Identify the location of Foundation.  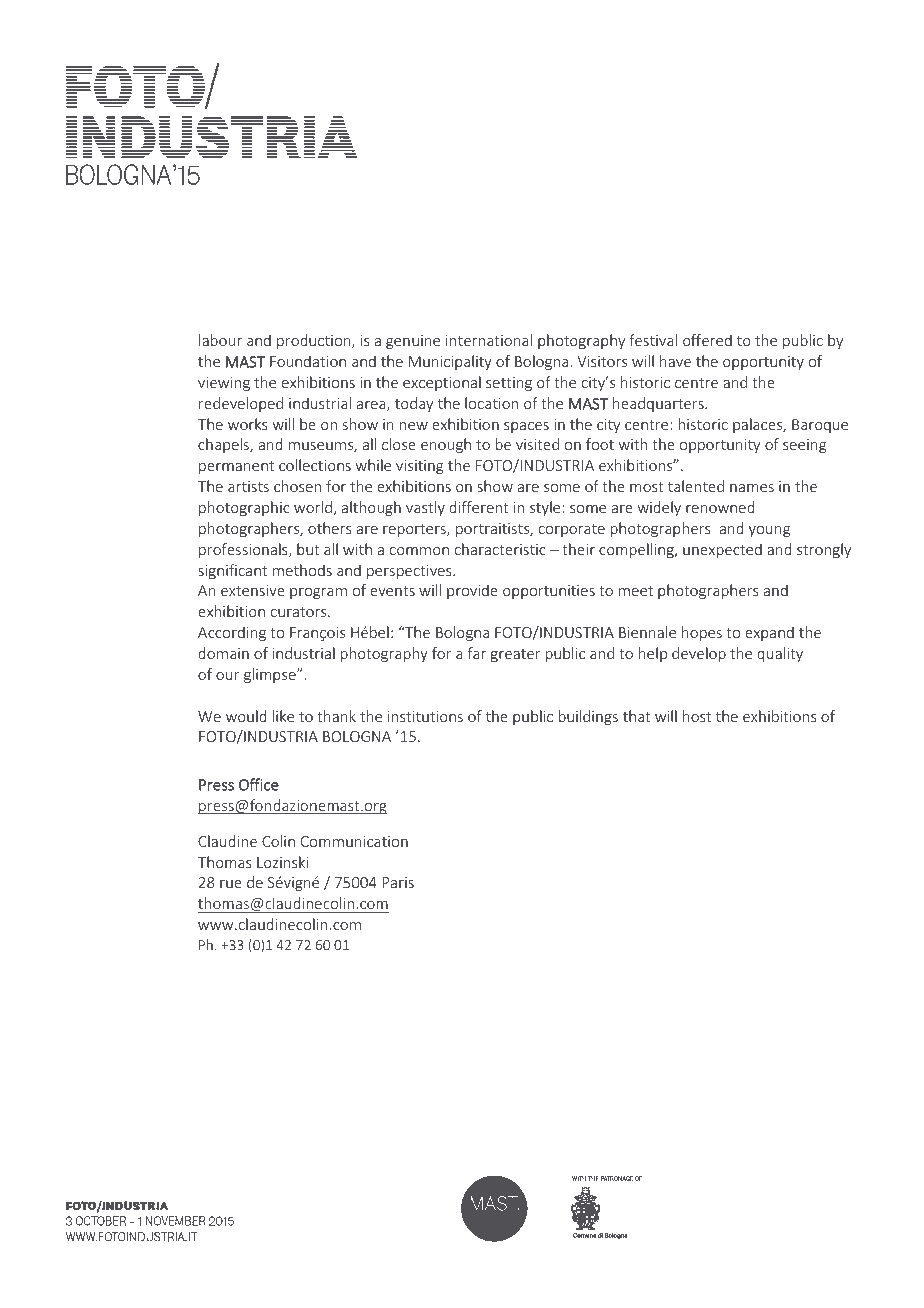
(308, 361).
